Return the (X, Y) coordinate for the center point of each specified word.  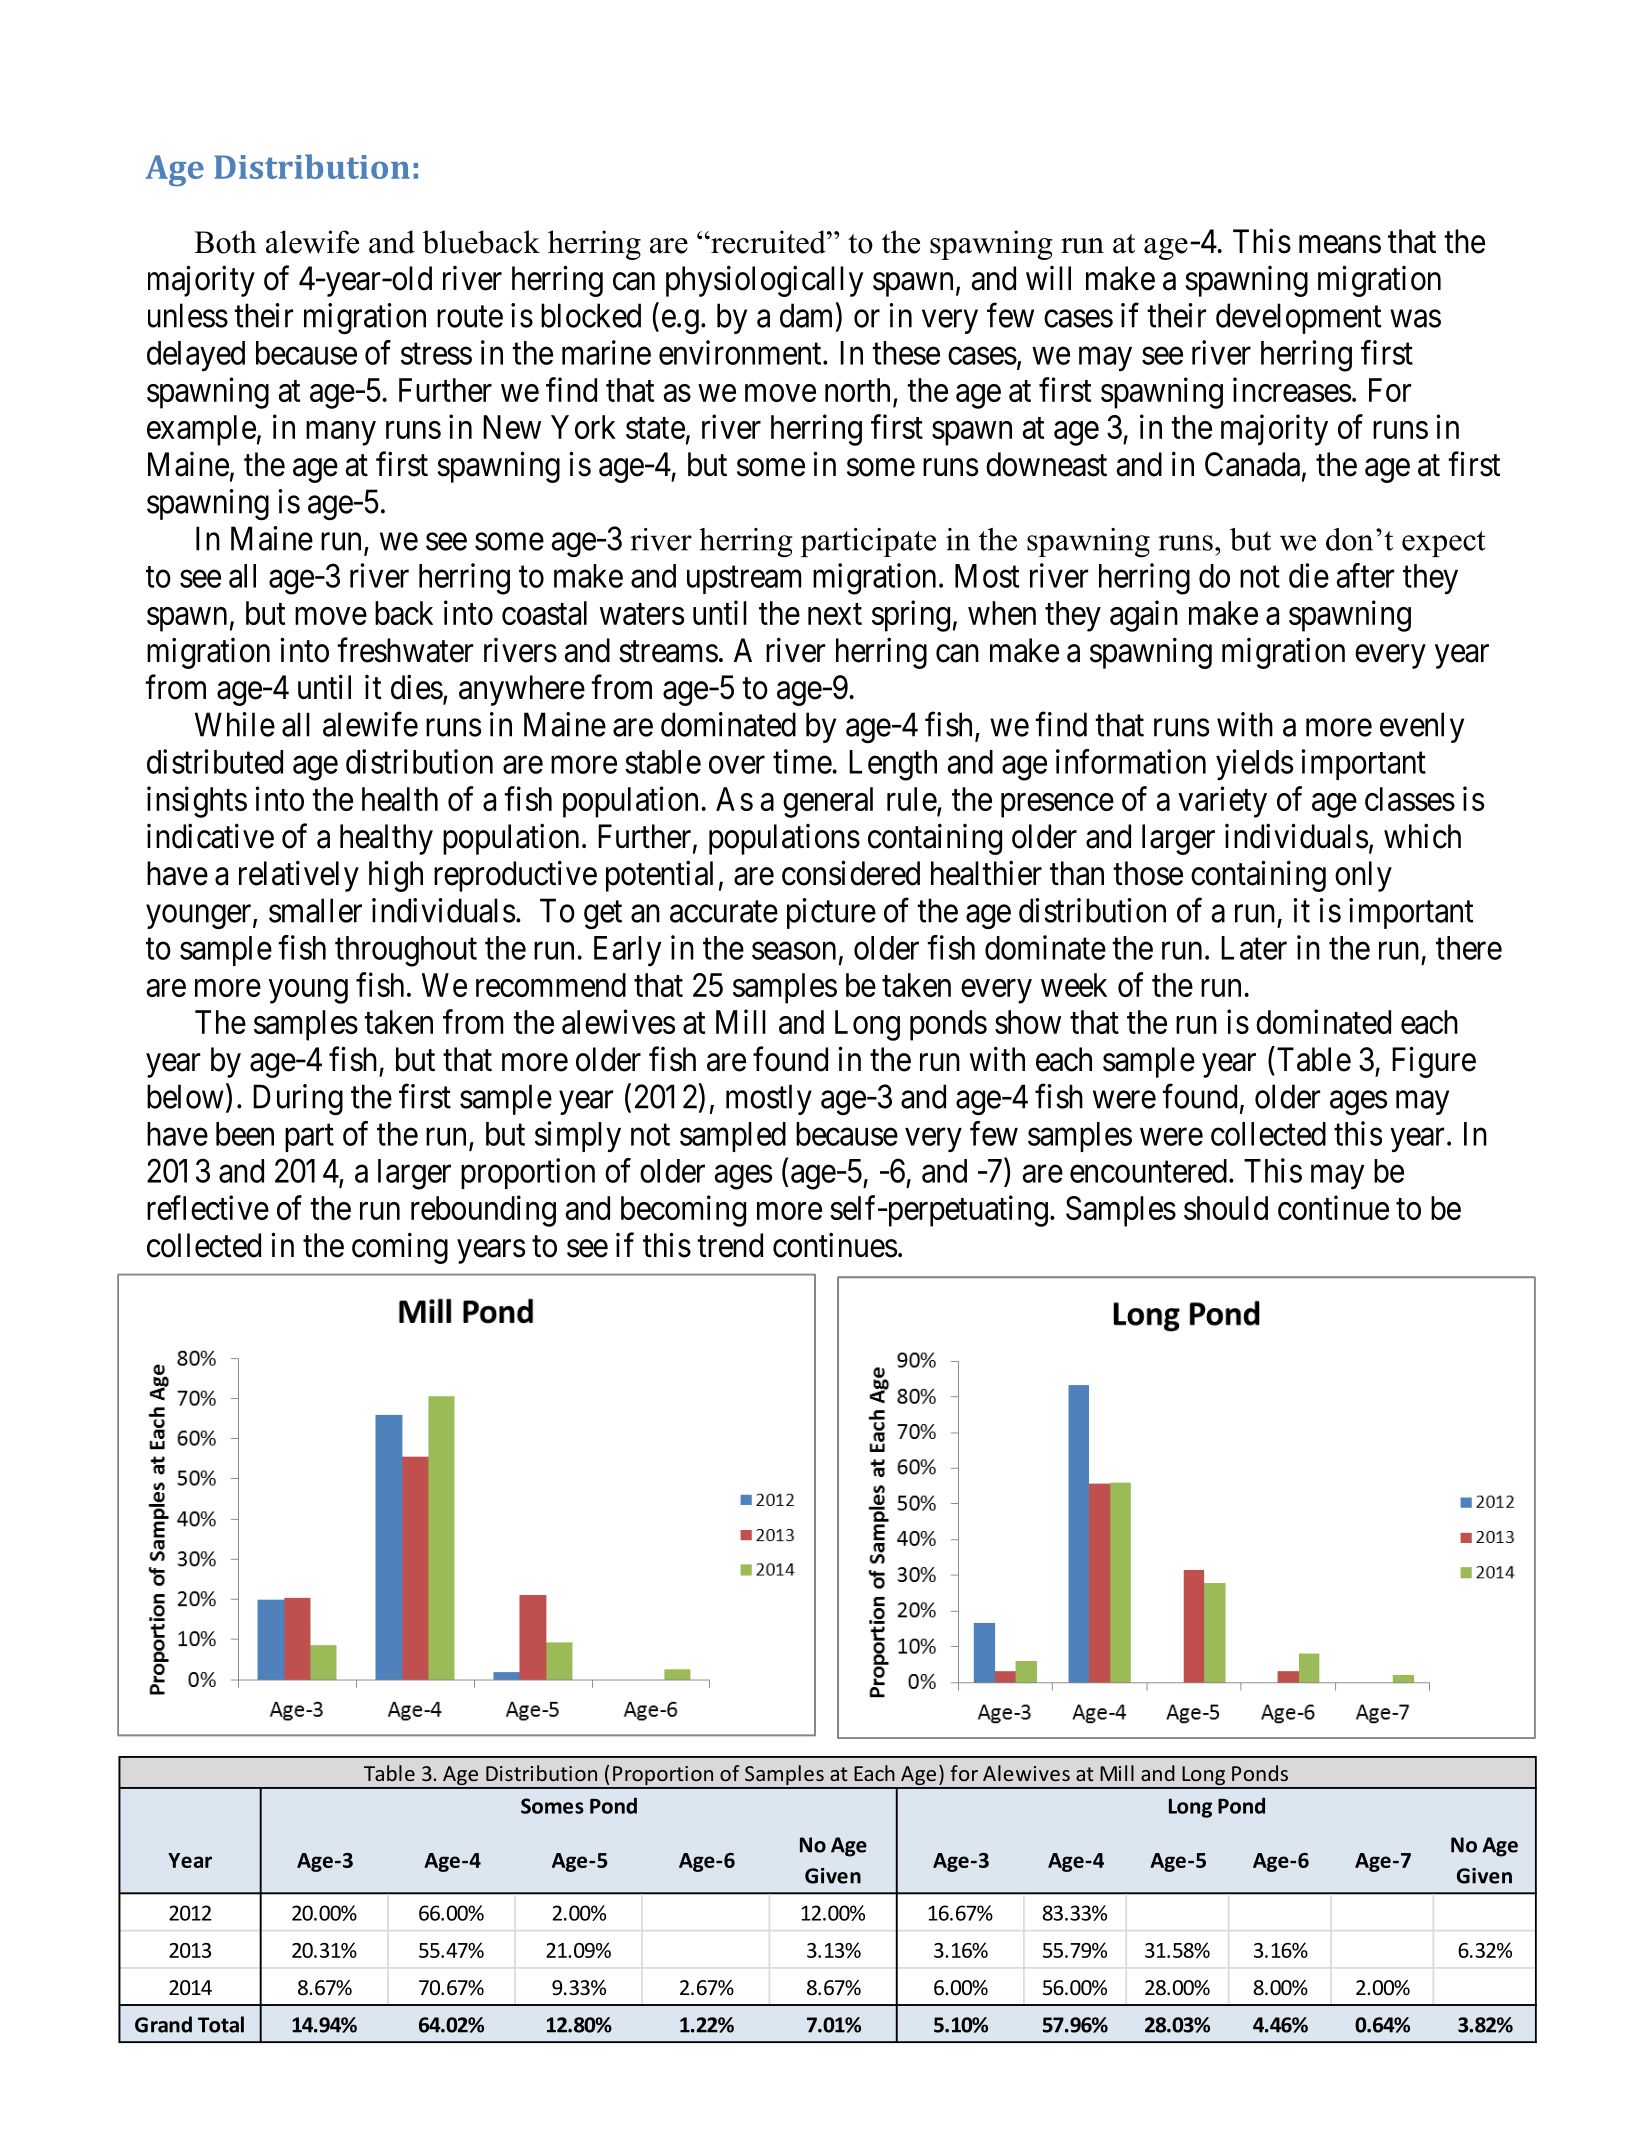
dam (808, 316)
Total (221, 2024)
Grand (163, 2024)
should (1226, 1208)
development (1298, 318)
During (298, 1100)
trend (730, 1245)
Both (225, 242)
